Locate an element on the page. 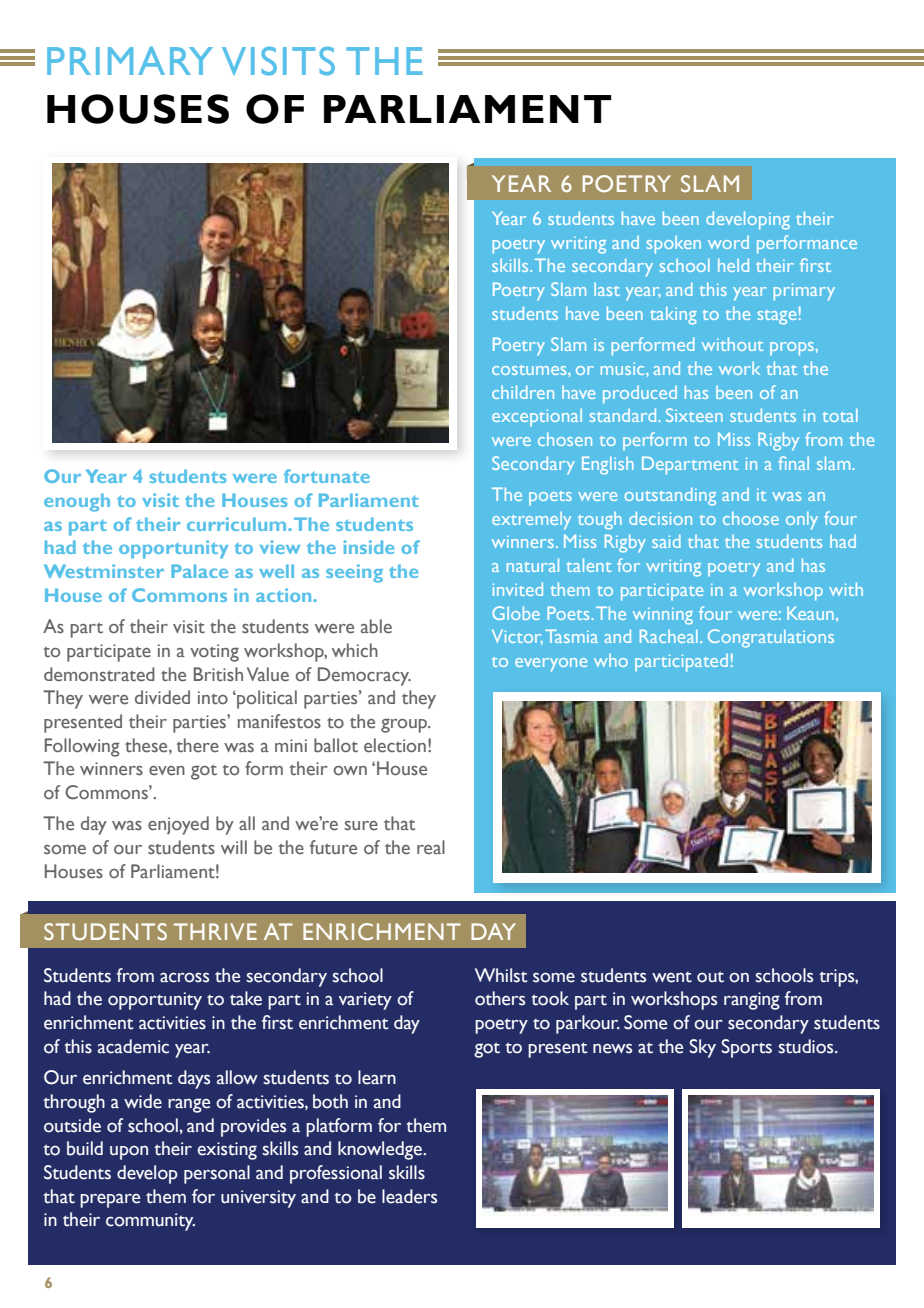 The height and width of the image is (1308, 924). choose is located at coordinates (751, 518).
